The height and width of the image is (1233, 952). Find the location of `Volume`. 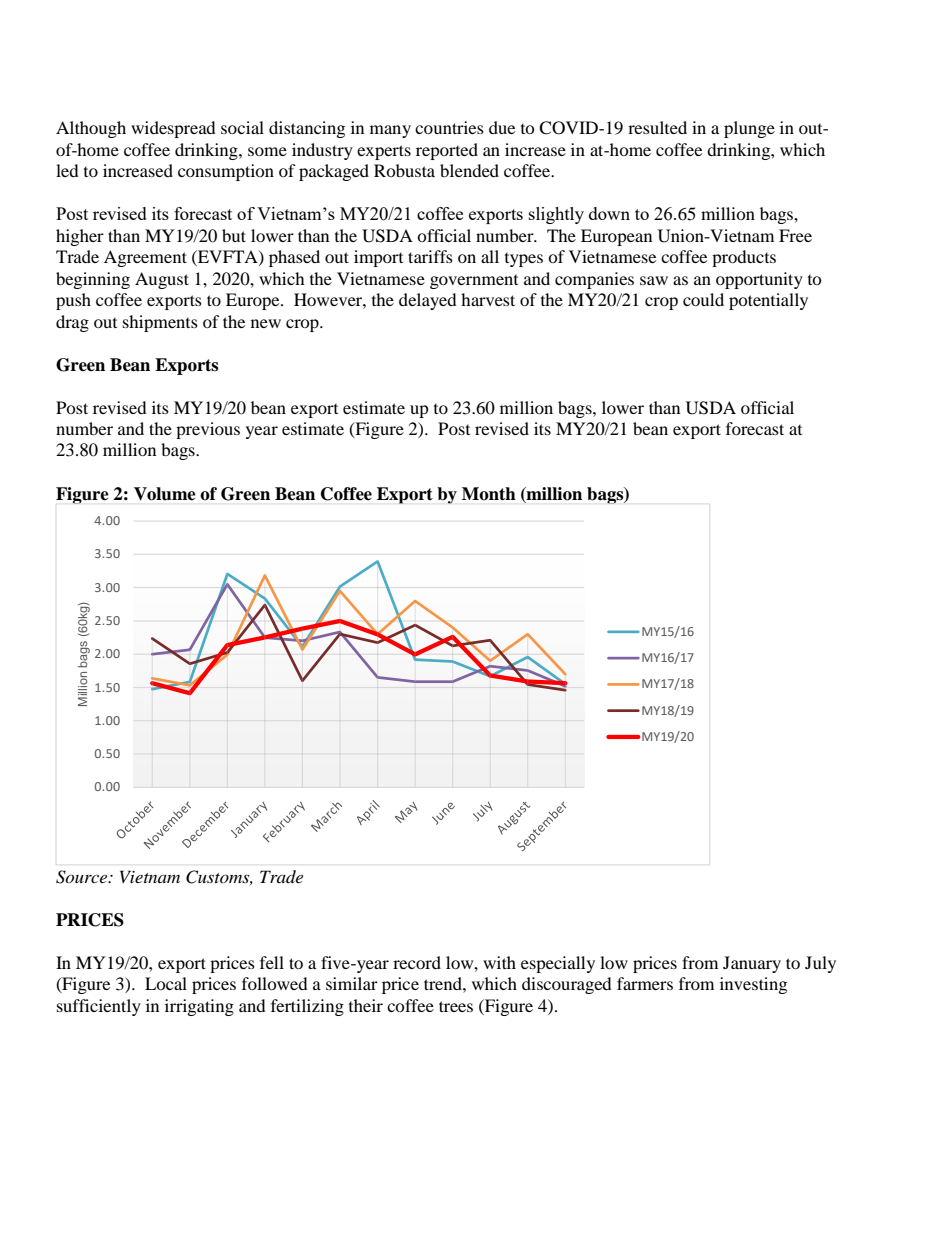

Volume is located at coordinates (164, 494).
